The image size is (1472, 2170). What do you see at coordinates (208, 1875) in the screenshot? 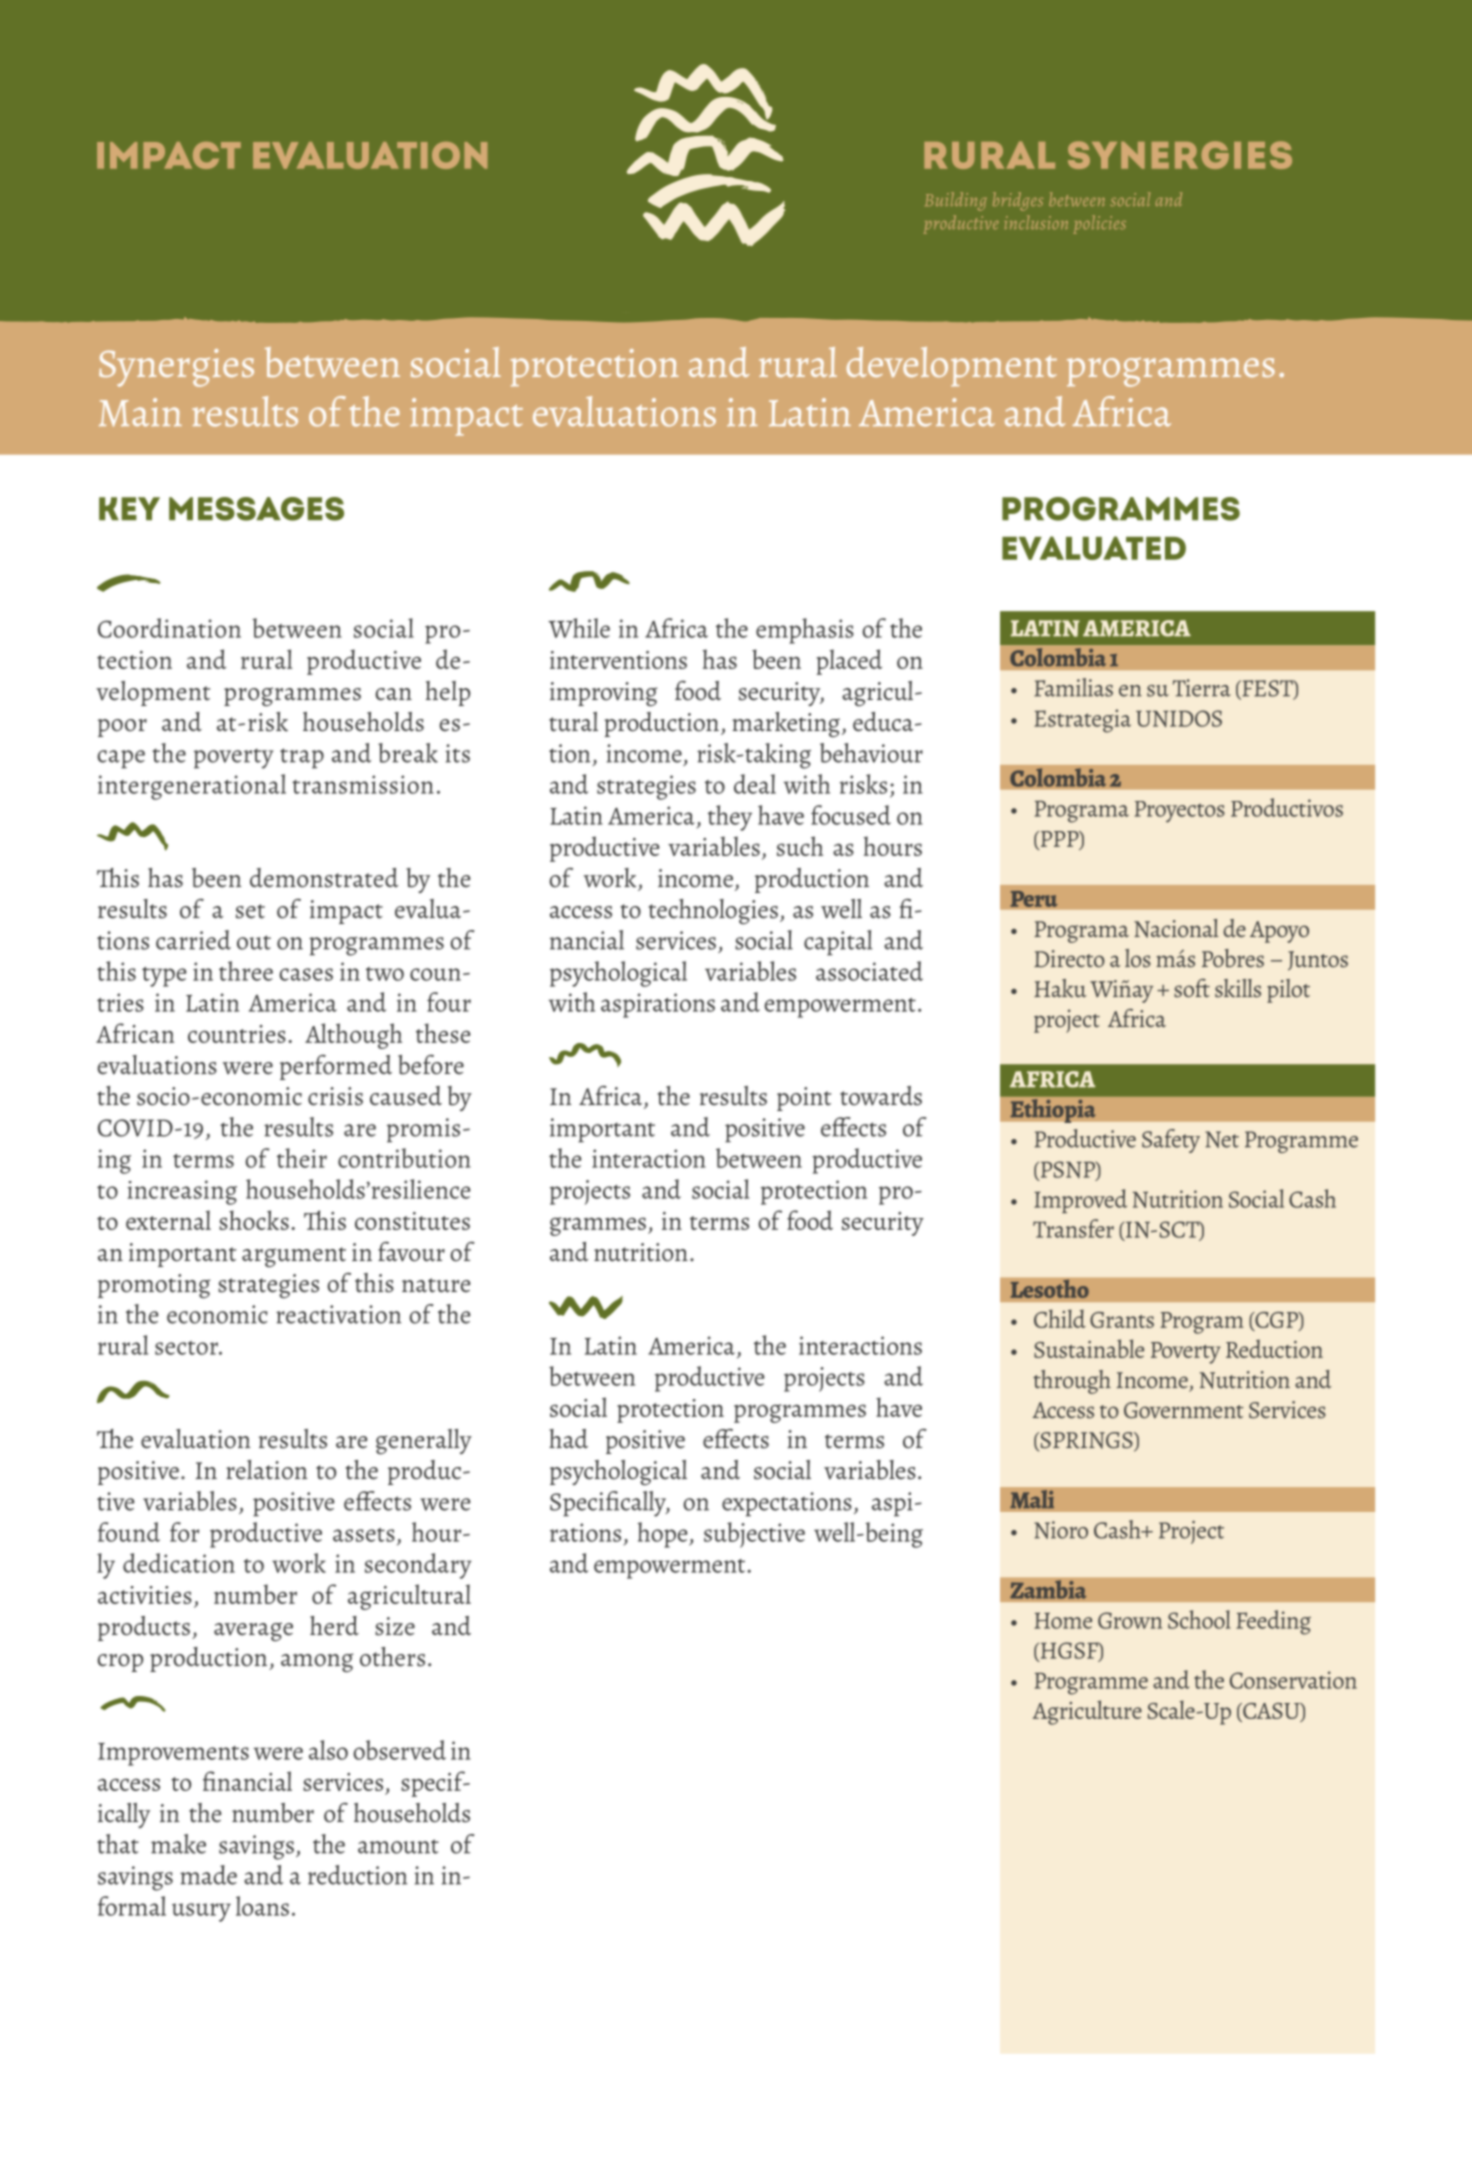
I see `made` at bounding box center [208, 1875].
